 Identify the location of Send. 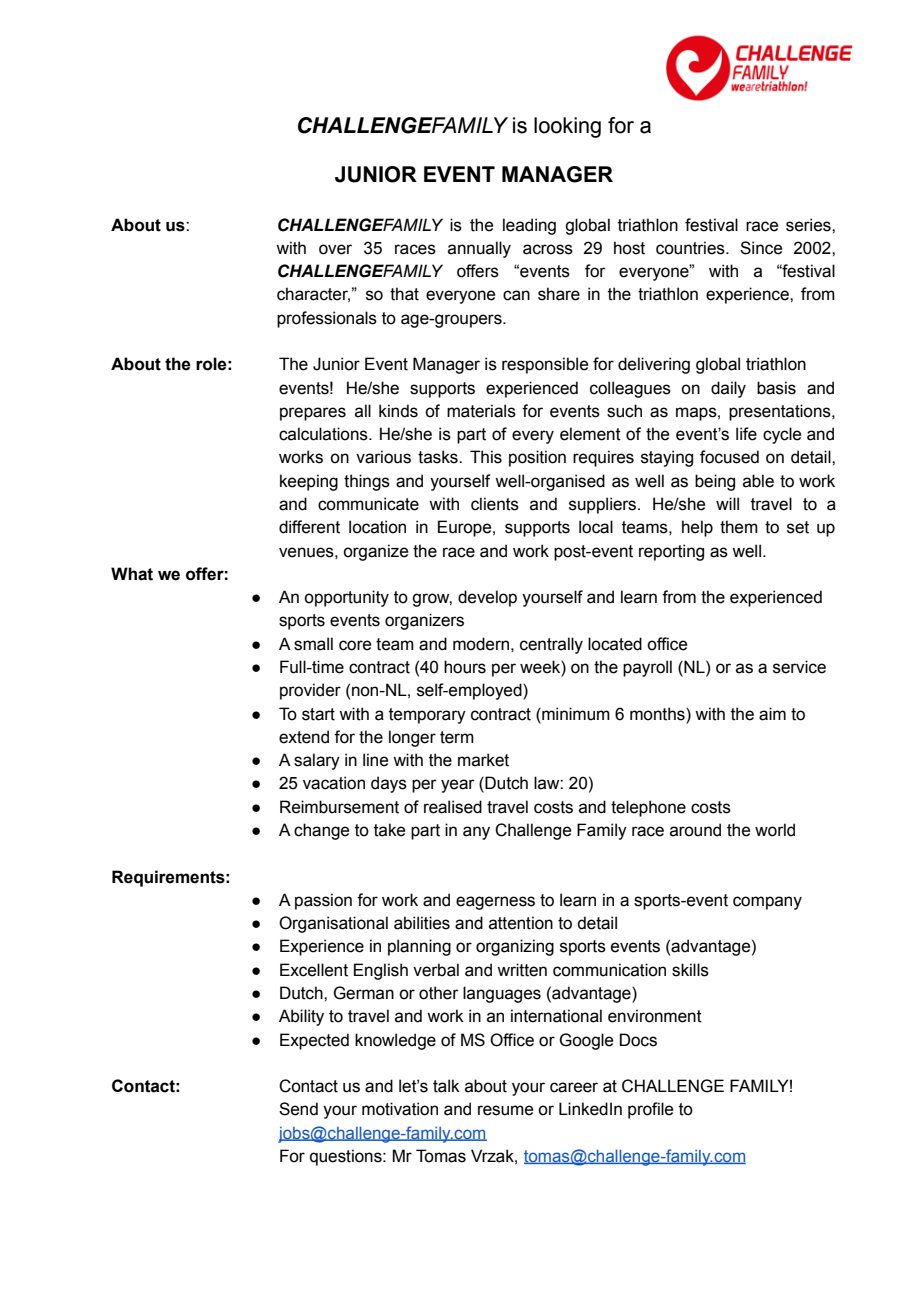
(298, 1109).
